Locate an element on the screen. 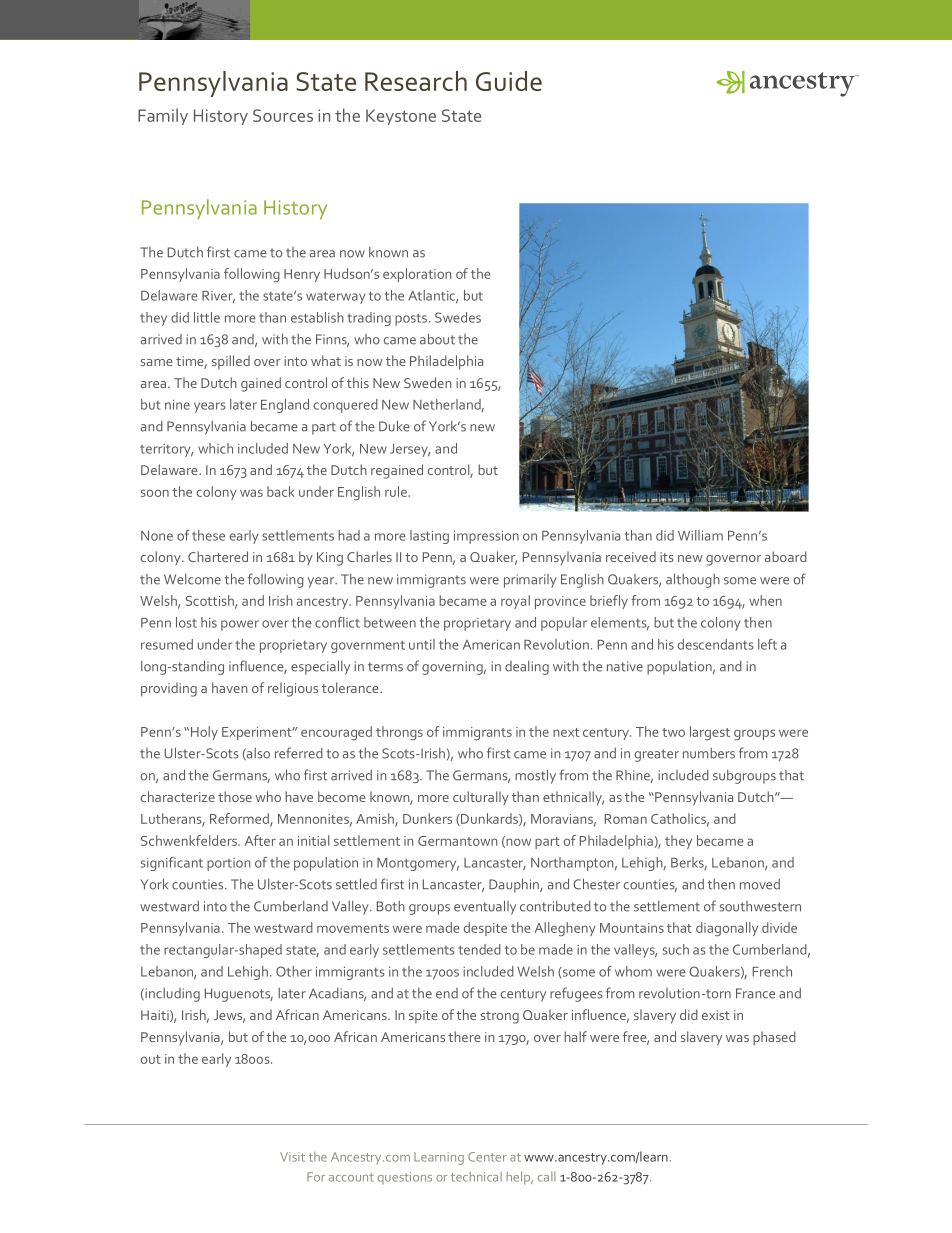 This screenshot has width=952, height=1233. descendants is located at coordinates (716, 644).
